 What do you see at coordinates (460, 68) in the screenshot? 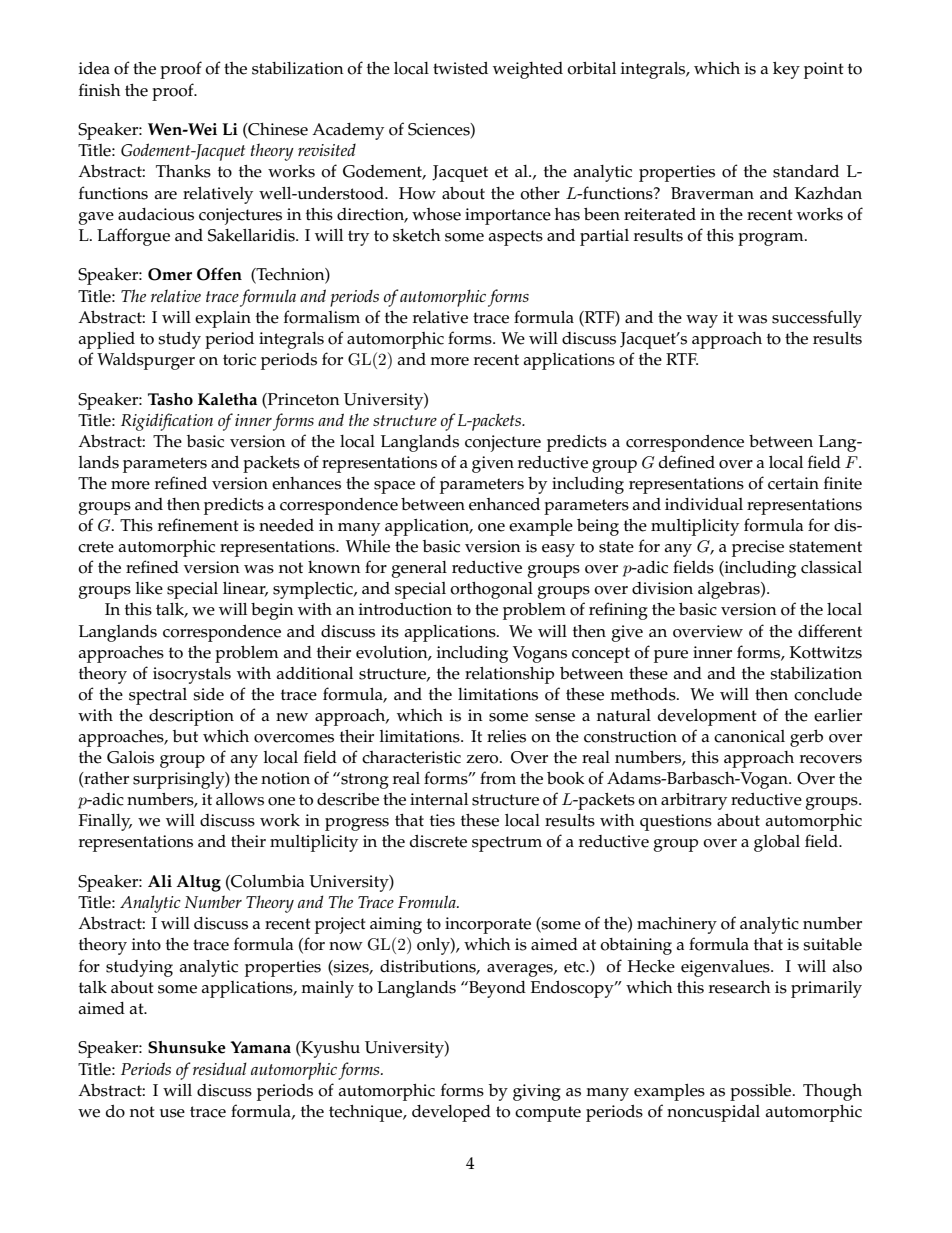
I see `twisted` at bounding box center [460, 68].
